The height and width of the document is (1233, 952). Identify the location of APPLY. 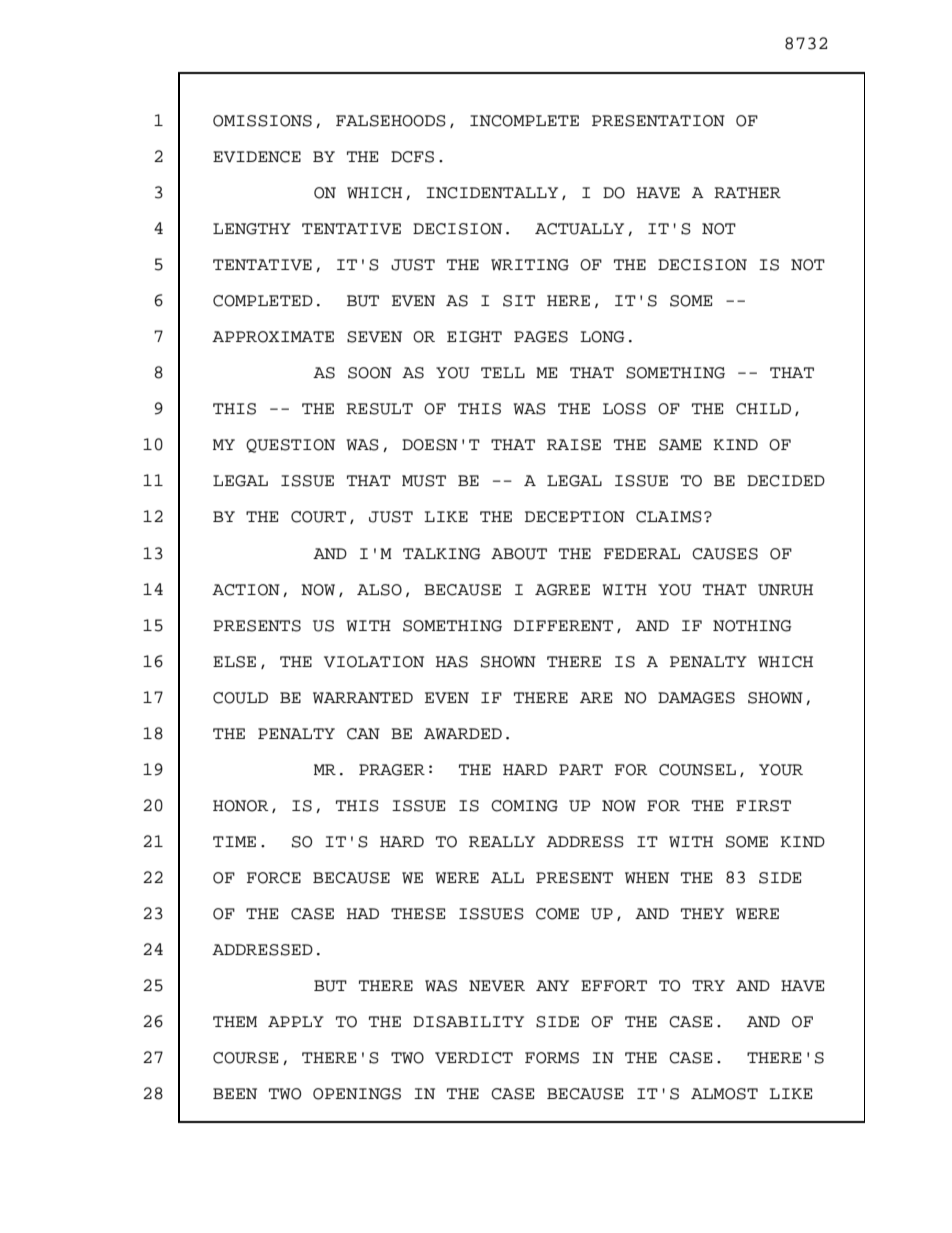
(296, 1021).
